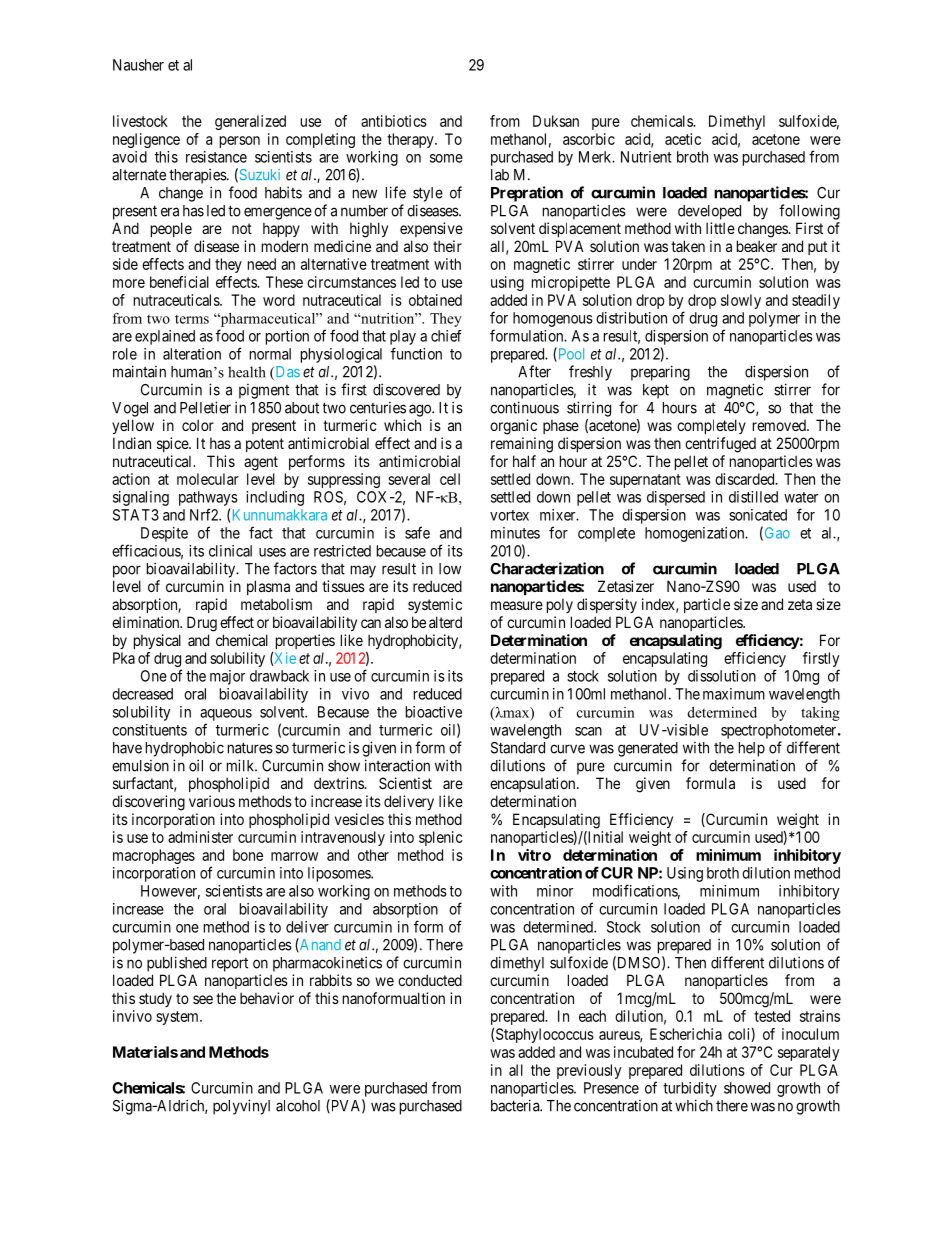 The height and width of the image is (1233, 952). Describe the element at coordinates (298, 1106) in the image. I see `alcohol` at that location.
